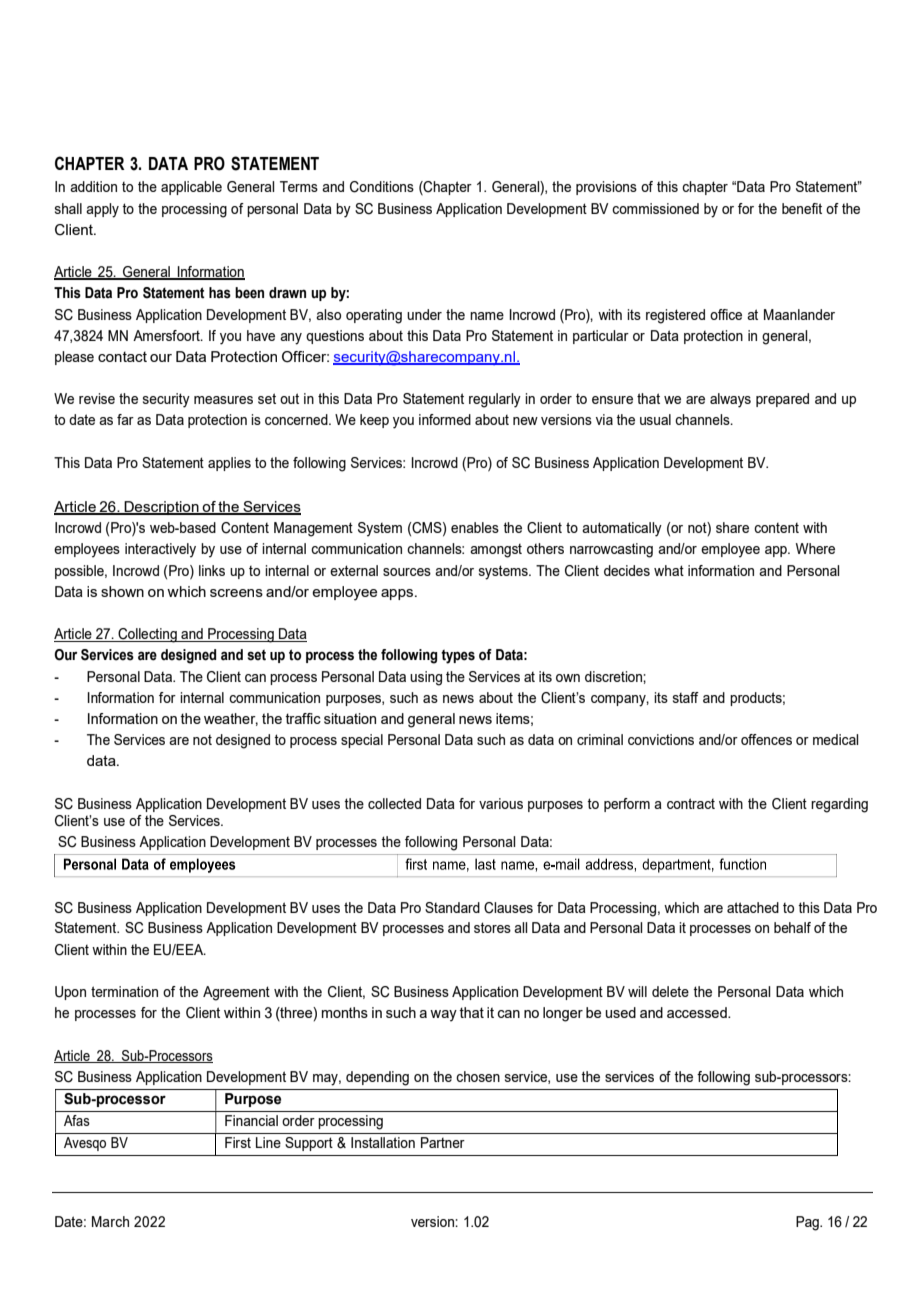 The image size is (924, 1308). Describe the element at coordinates (730, 400) in the page. I see `always` at that location.
